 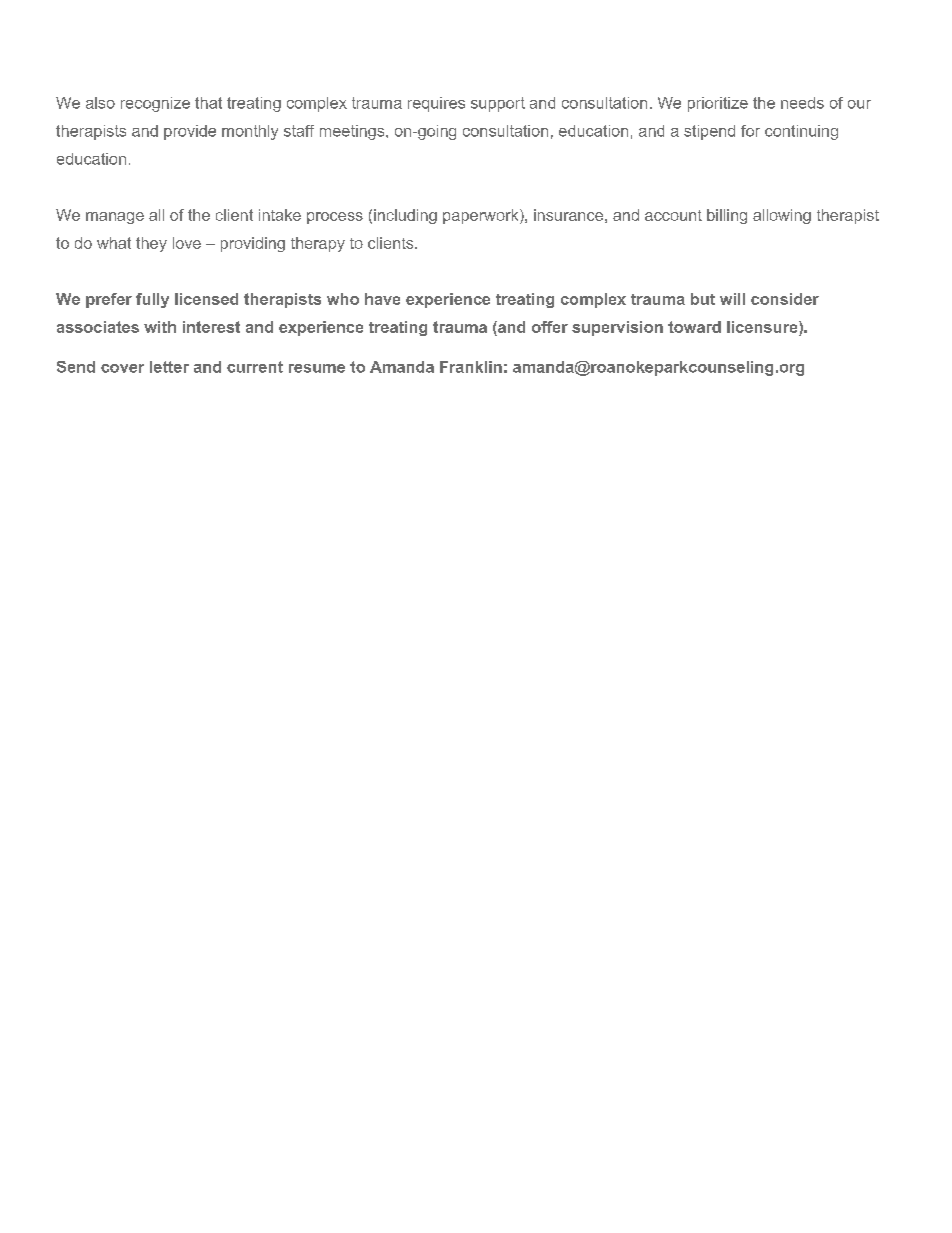 I want to click on allowing, so click(x=782, y=216).
